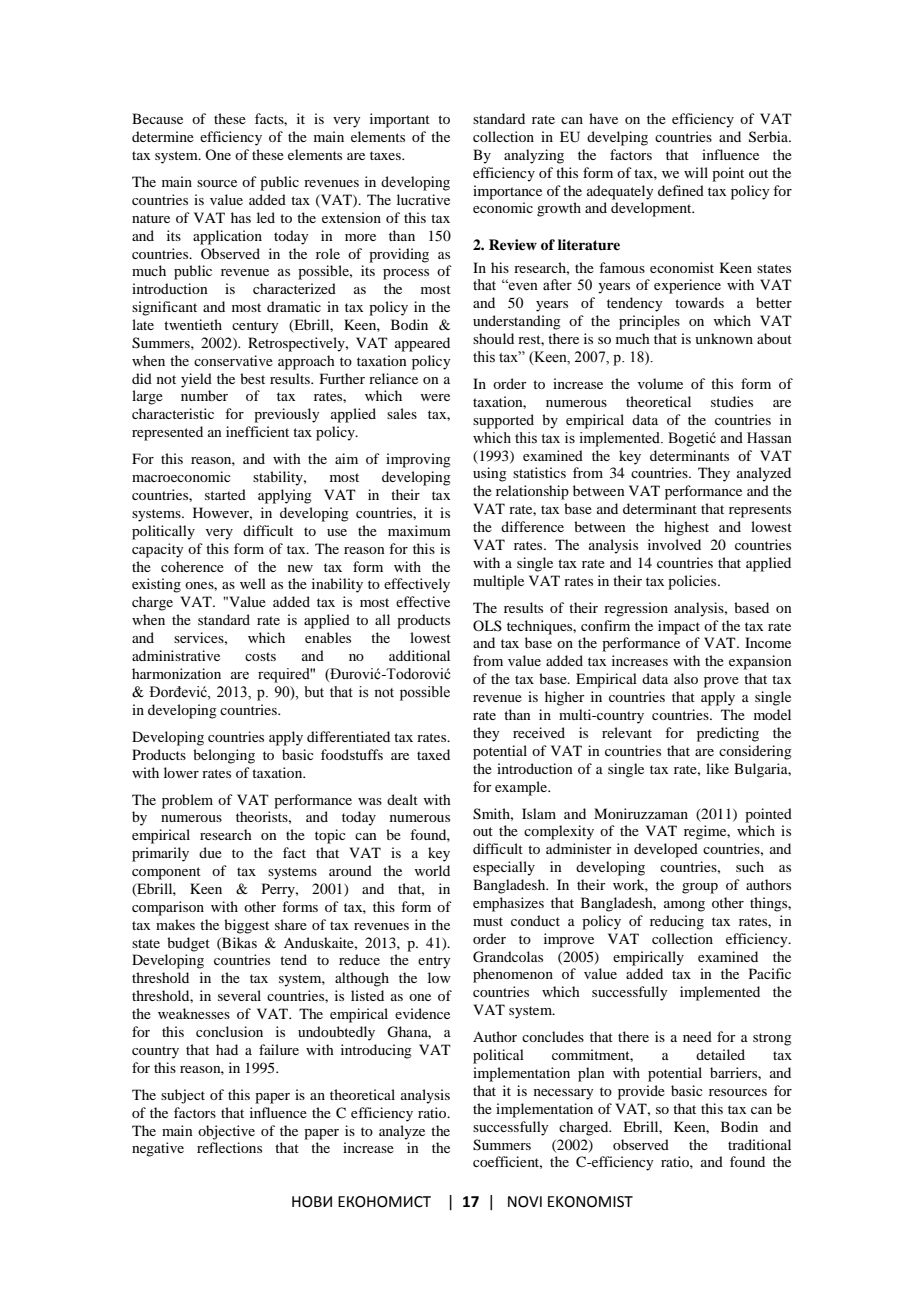  Describe the element at coordinates (759, 1144) in the screenshot. I see `traditional` at that location.
